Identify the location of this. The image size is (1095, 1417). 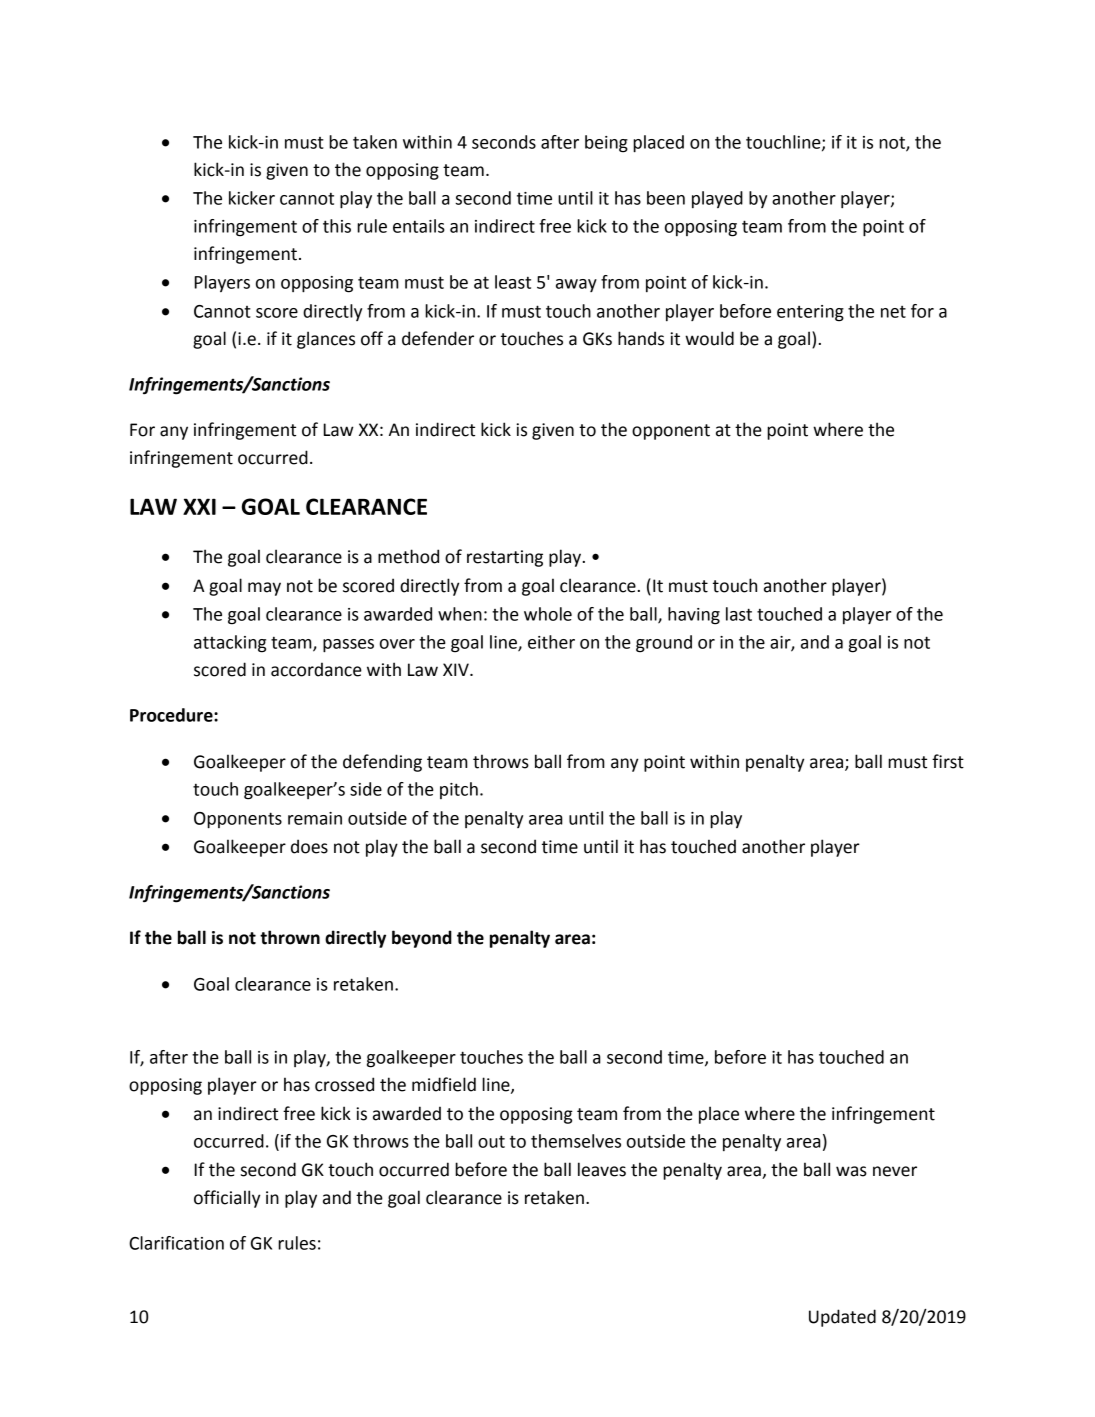
(337, 226).
